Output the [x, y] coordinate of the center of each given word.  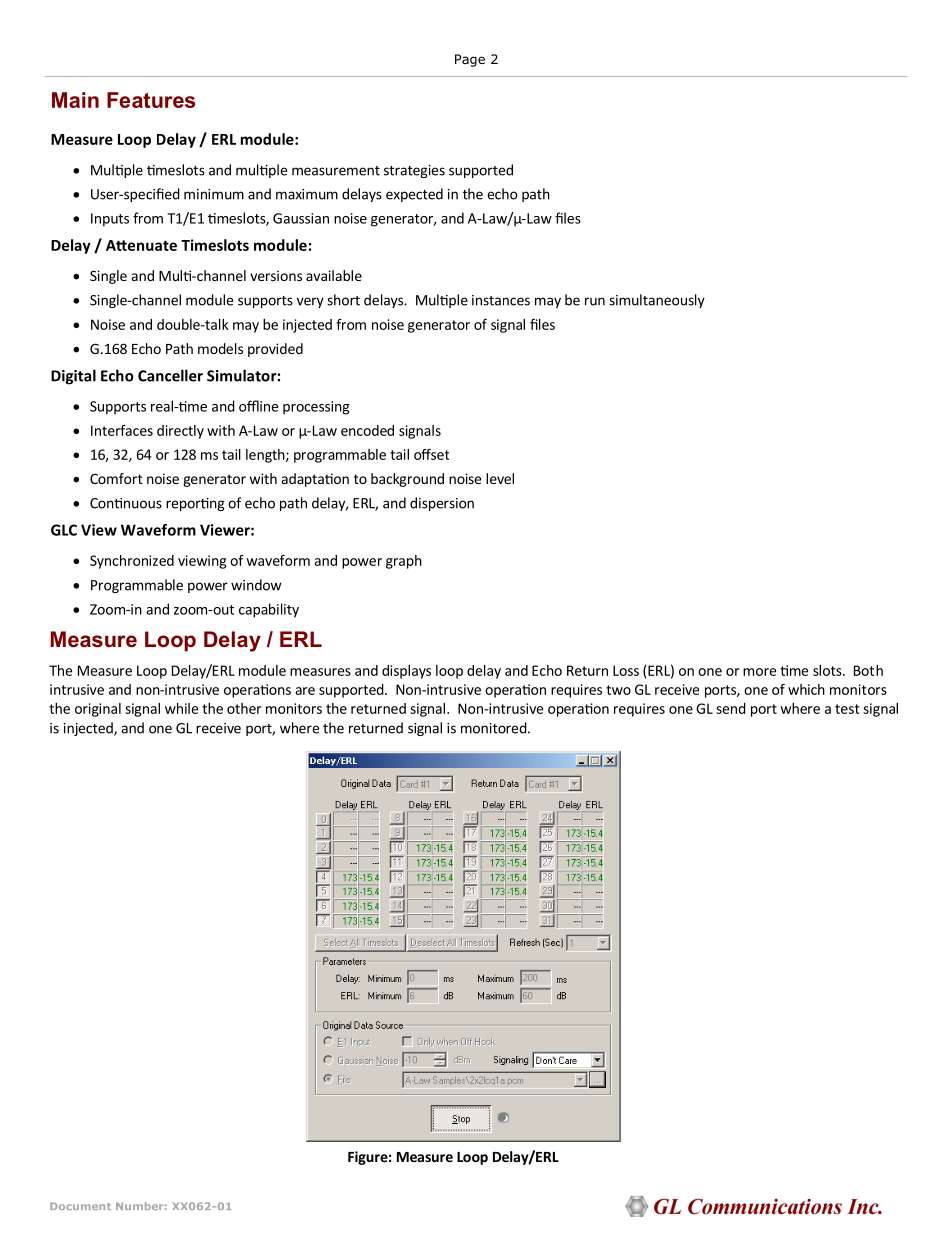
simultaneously [657, 301]
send [731, 708]
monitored [494, 728]
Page [470, 60]
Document [80, 1206]
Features [151, 100]
